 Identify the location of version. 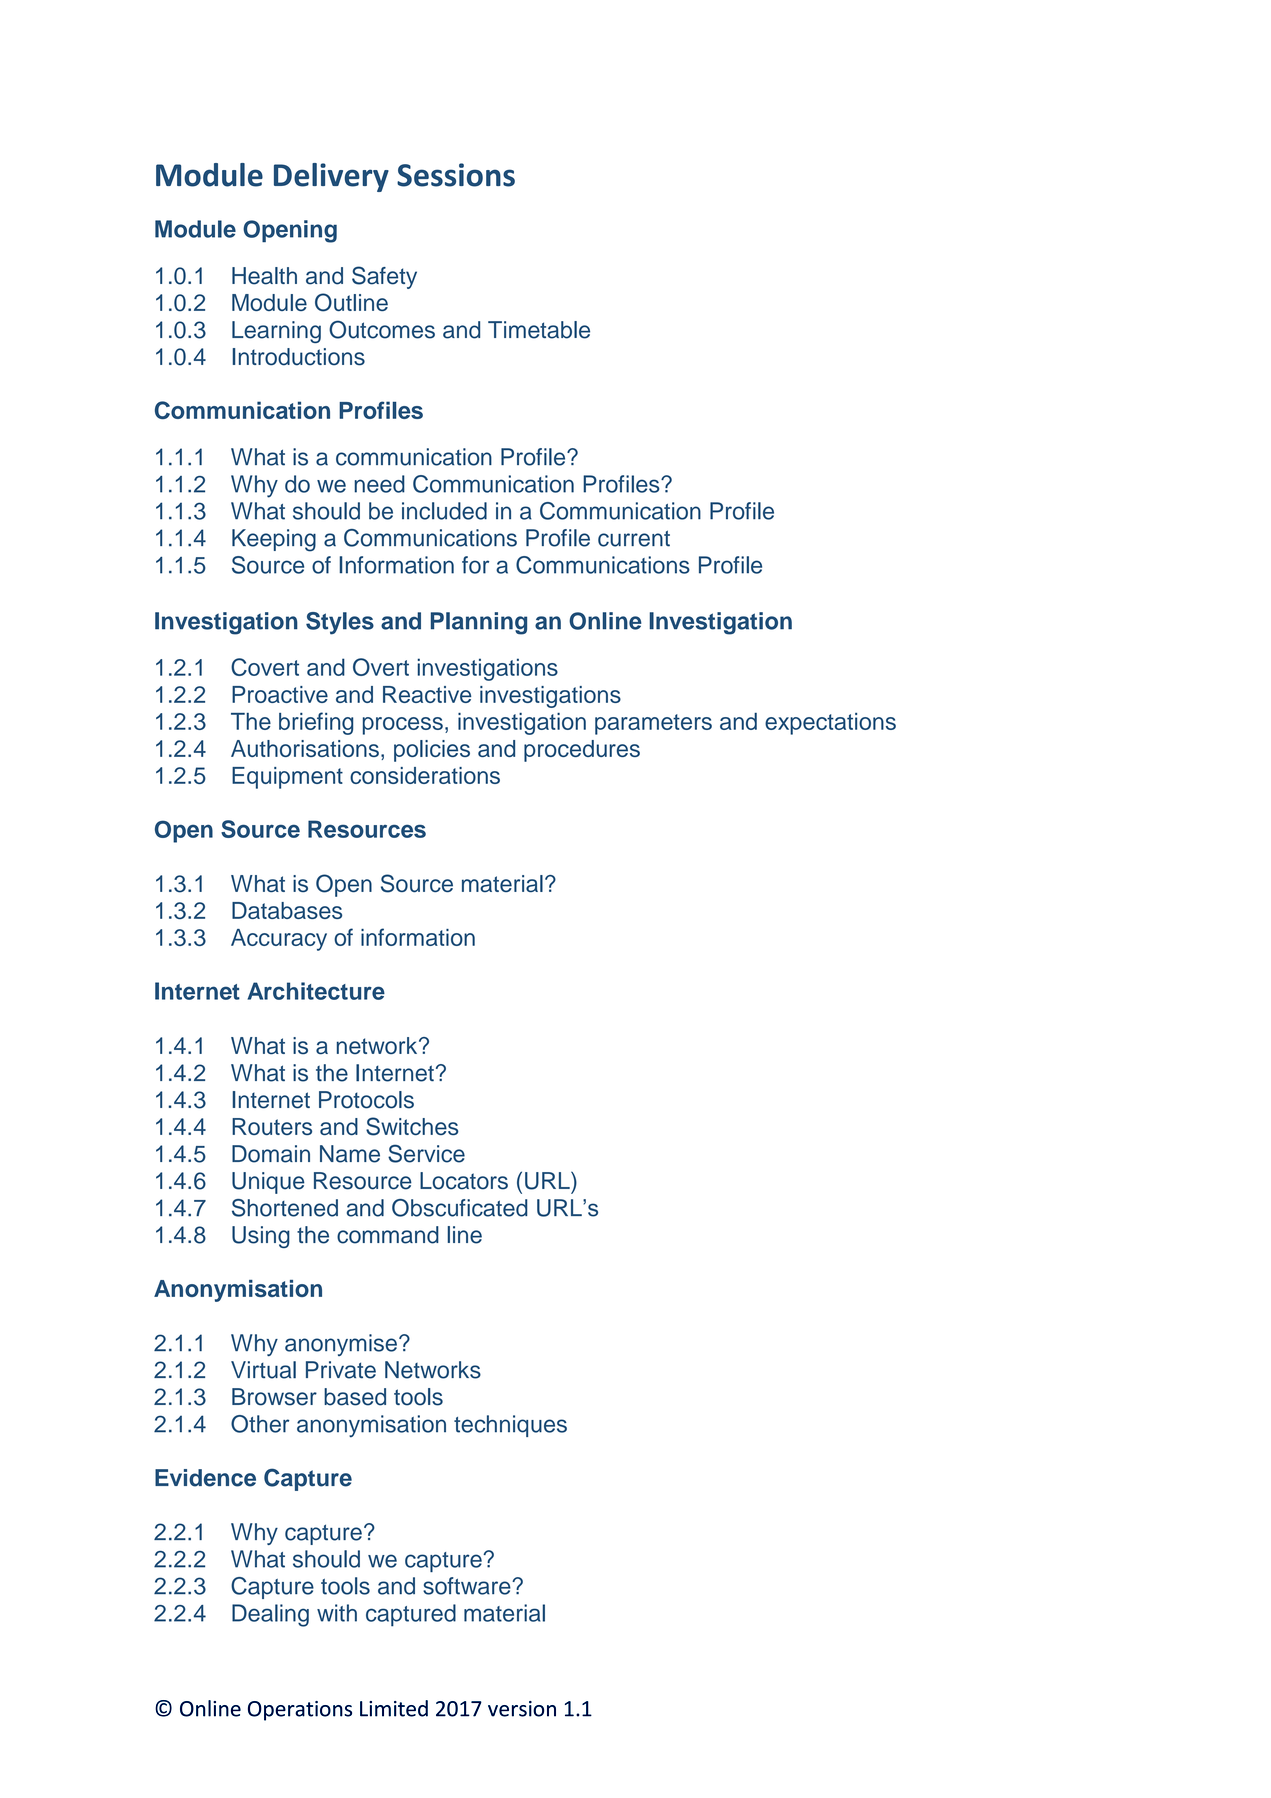
(522, 1709).
